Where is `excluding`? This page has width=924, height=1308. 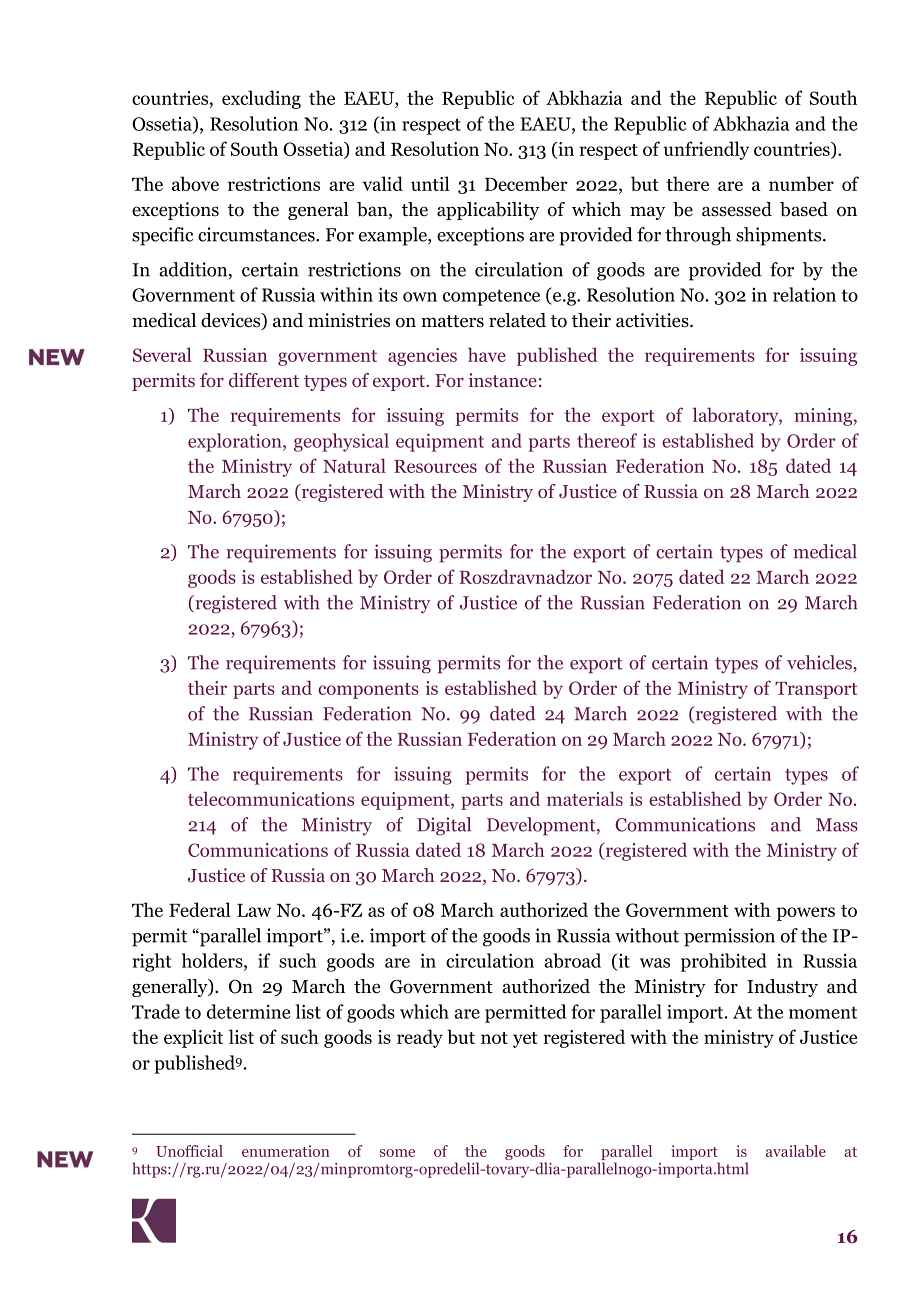 excluding is located at coordinates (261, 99).
